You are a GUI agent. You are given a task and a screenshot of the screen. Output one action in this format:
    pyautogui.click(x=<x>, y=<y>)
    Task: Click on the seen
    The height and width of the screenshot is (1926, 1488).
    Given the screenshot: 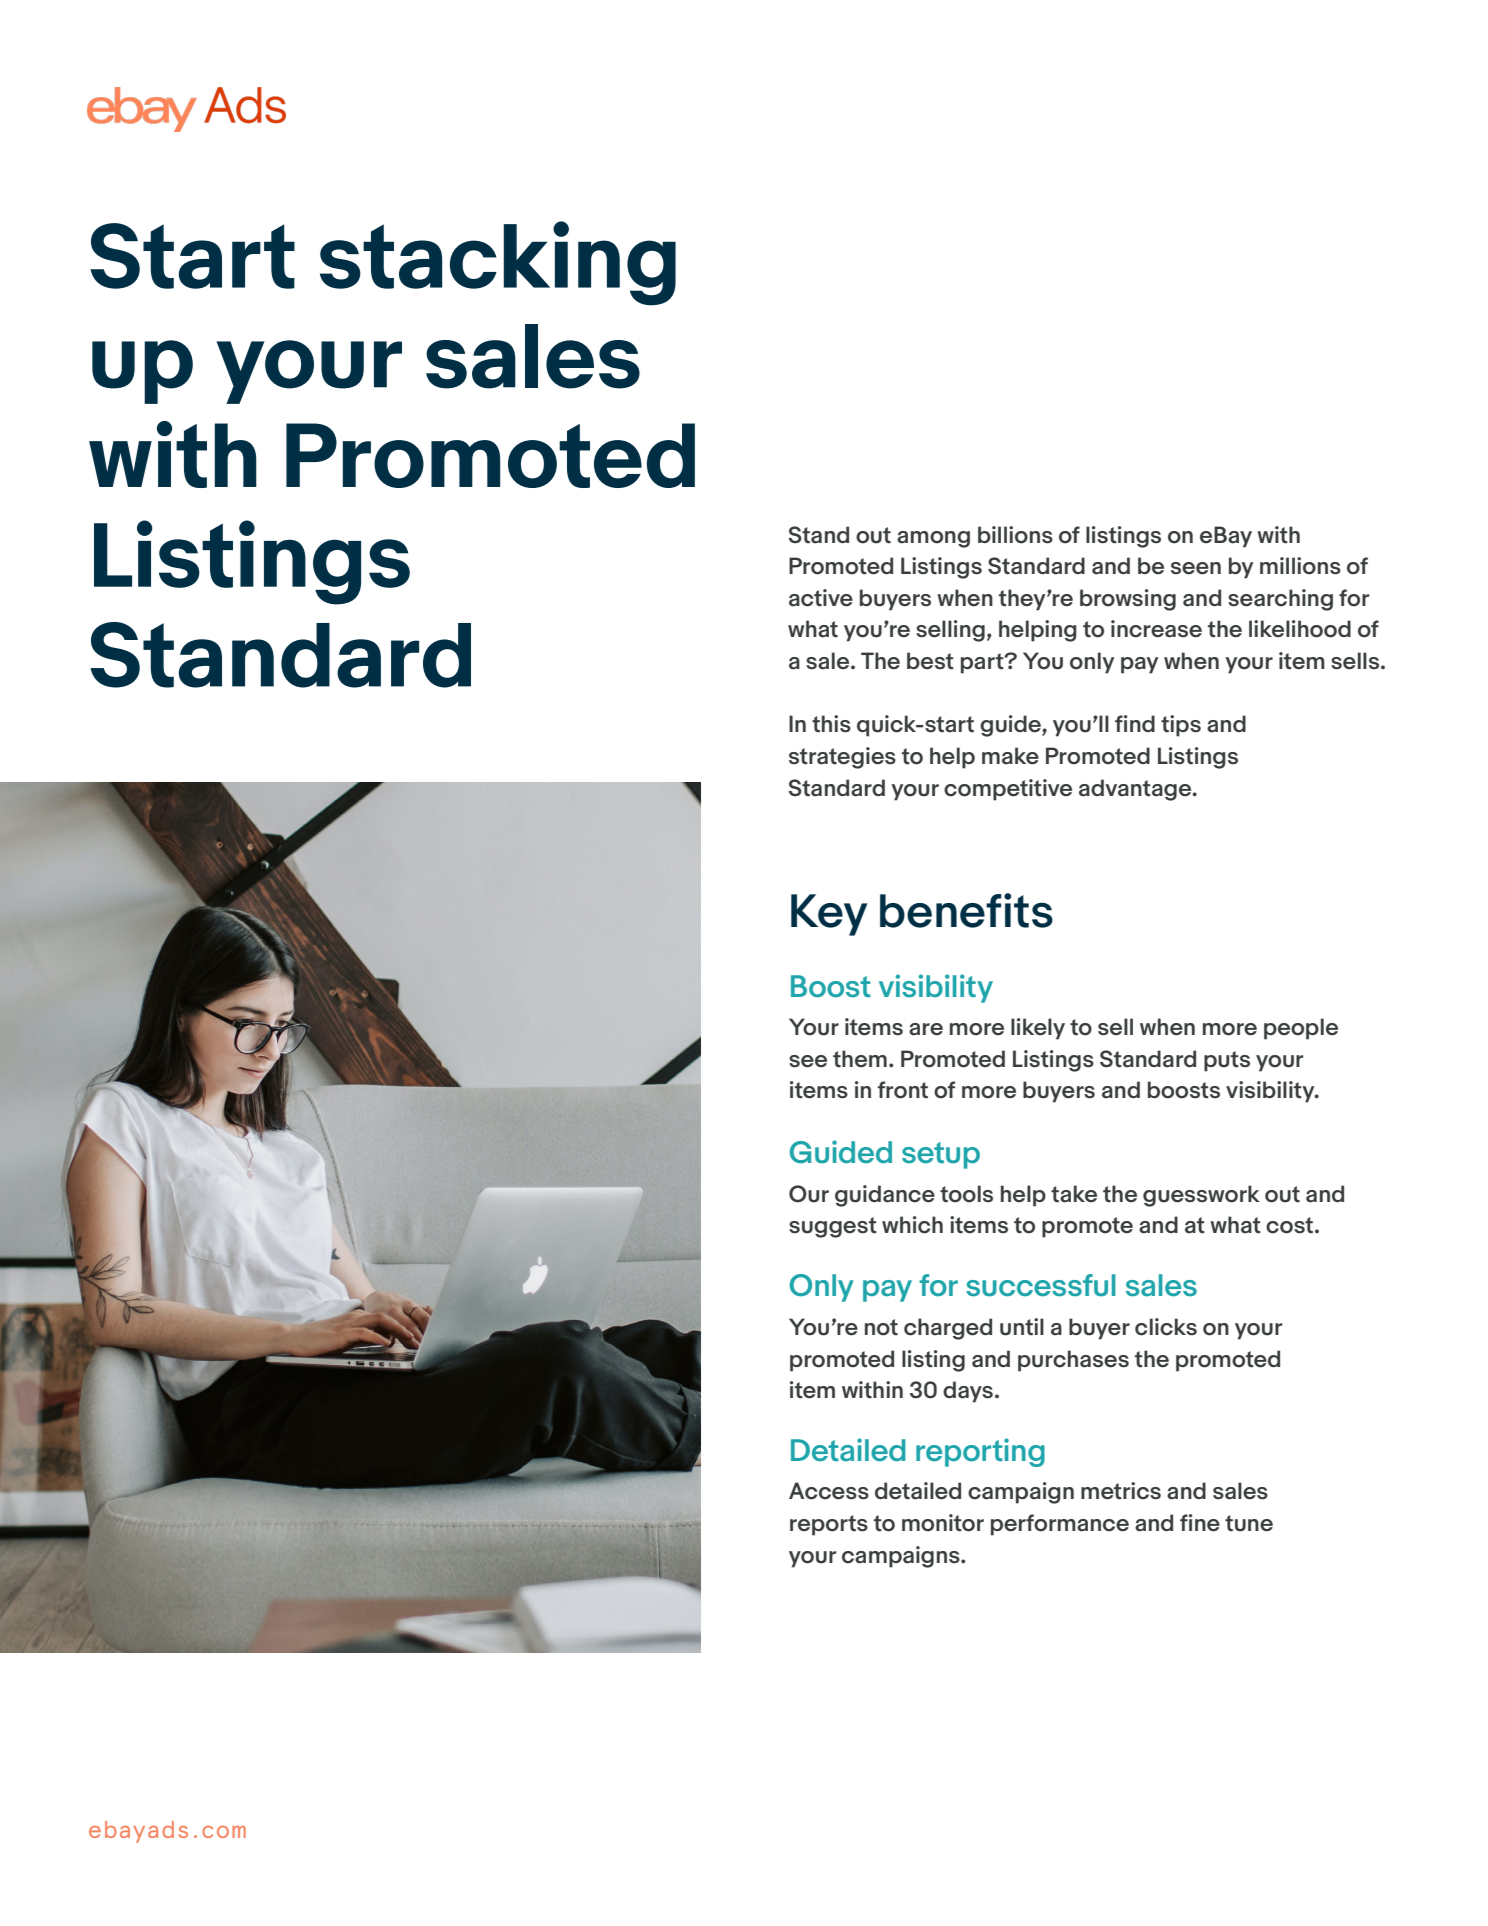 What is the action you would take?
    pyautogui.click(x=1196, y=568)
